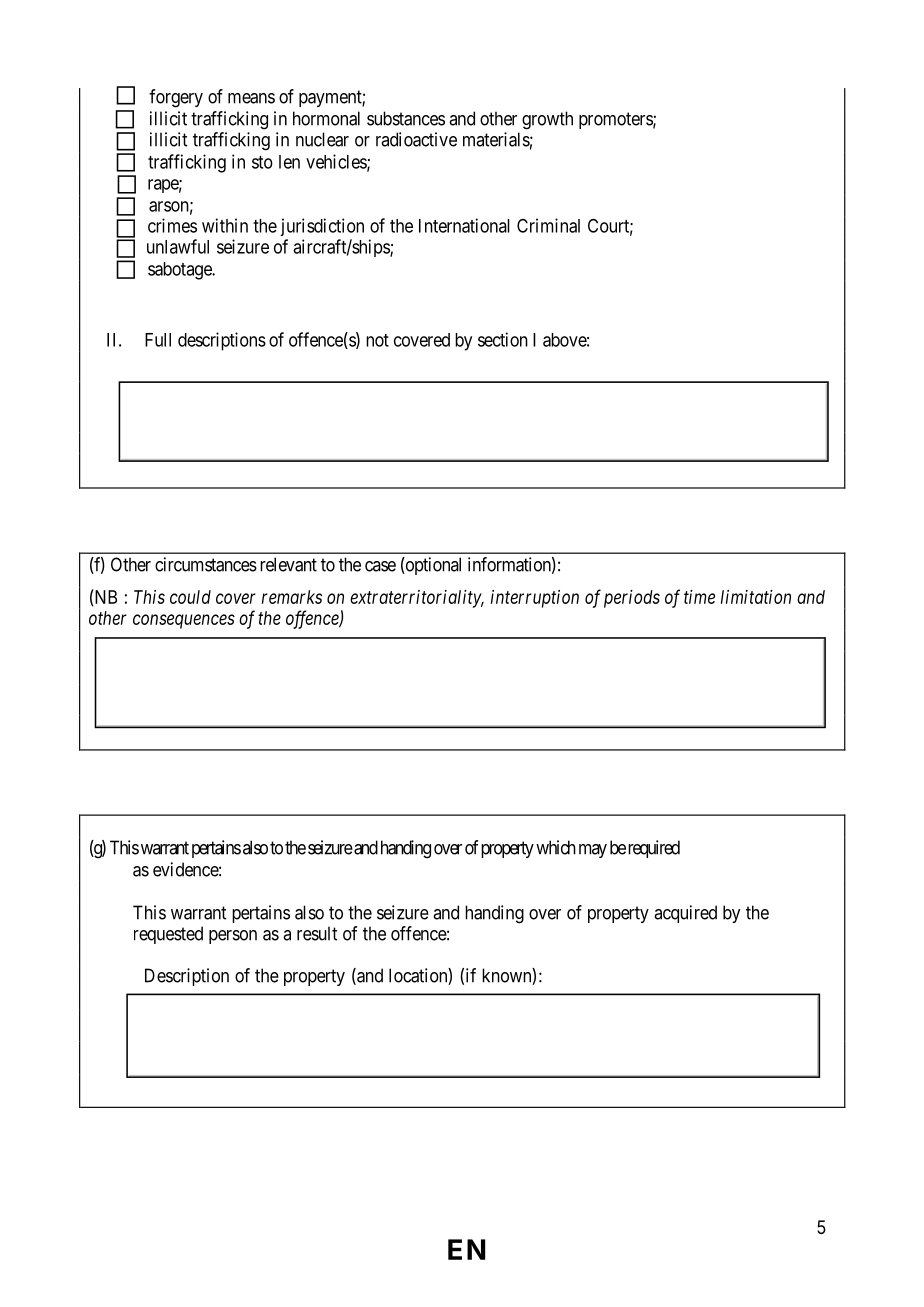 The height and width of the screenshot is (1307, 924). Describe the element at coordinates (632, 599) in the screenshot. I see `periods` at that location.
